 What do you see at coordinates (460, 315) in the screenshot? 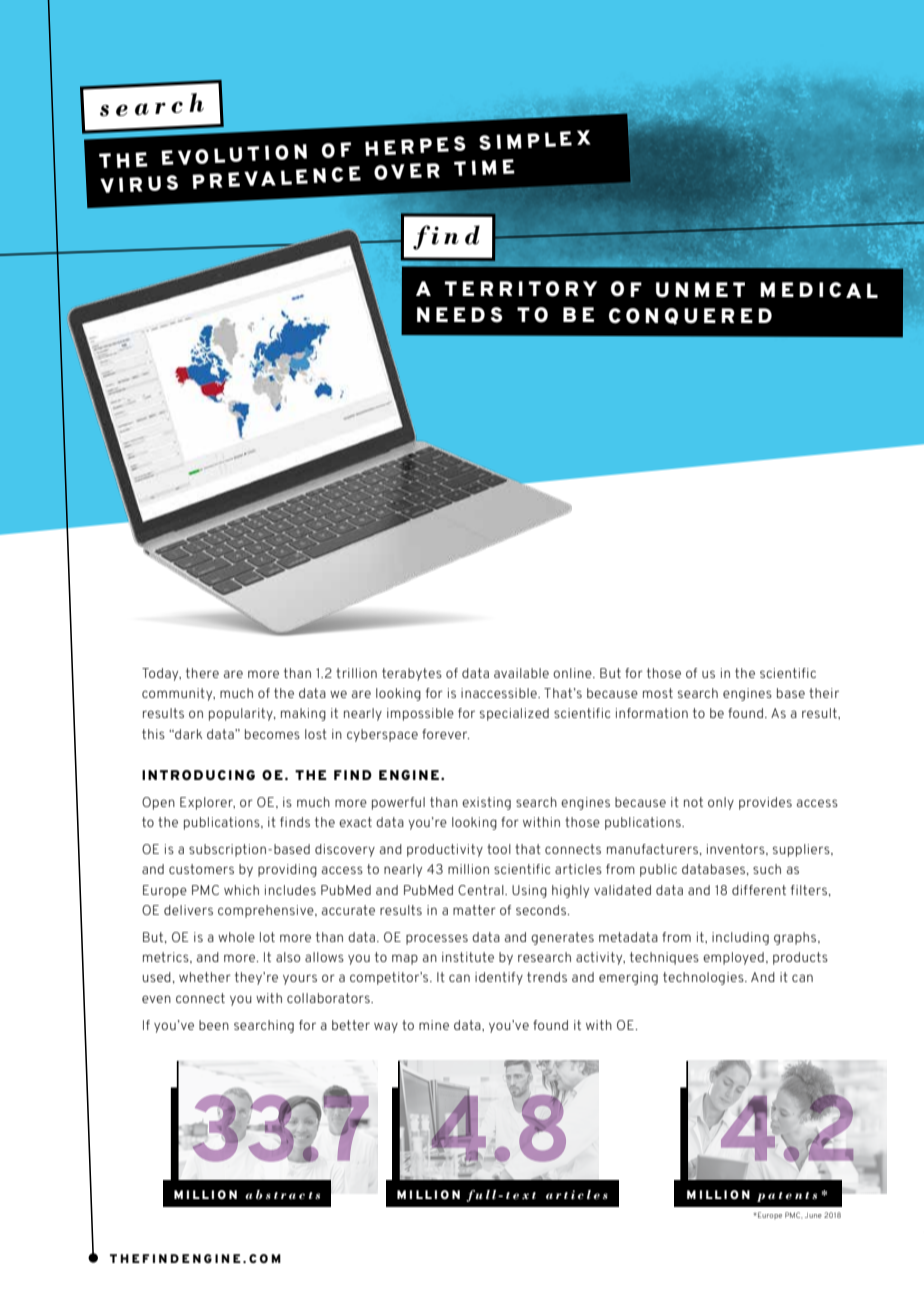
I see `NEEDS` at bounding box center [460, 315].
